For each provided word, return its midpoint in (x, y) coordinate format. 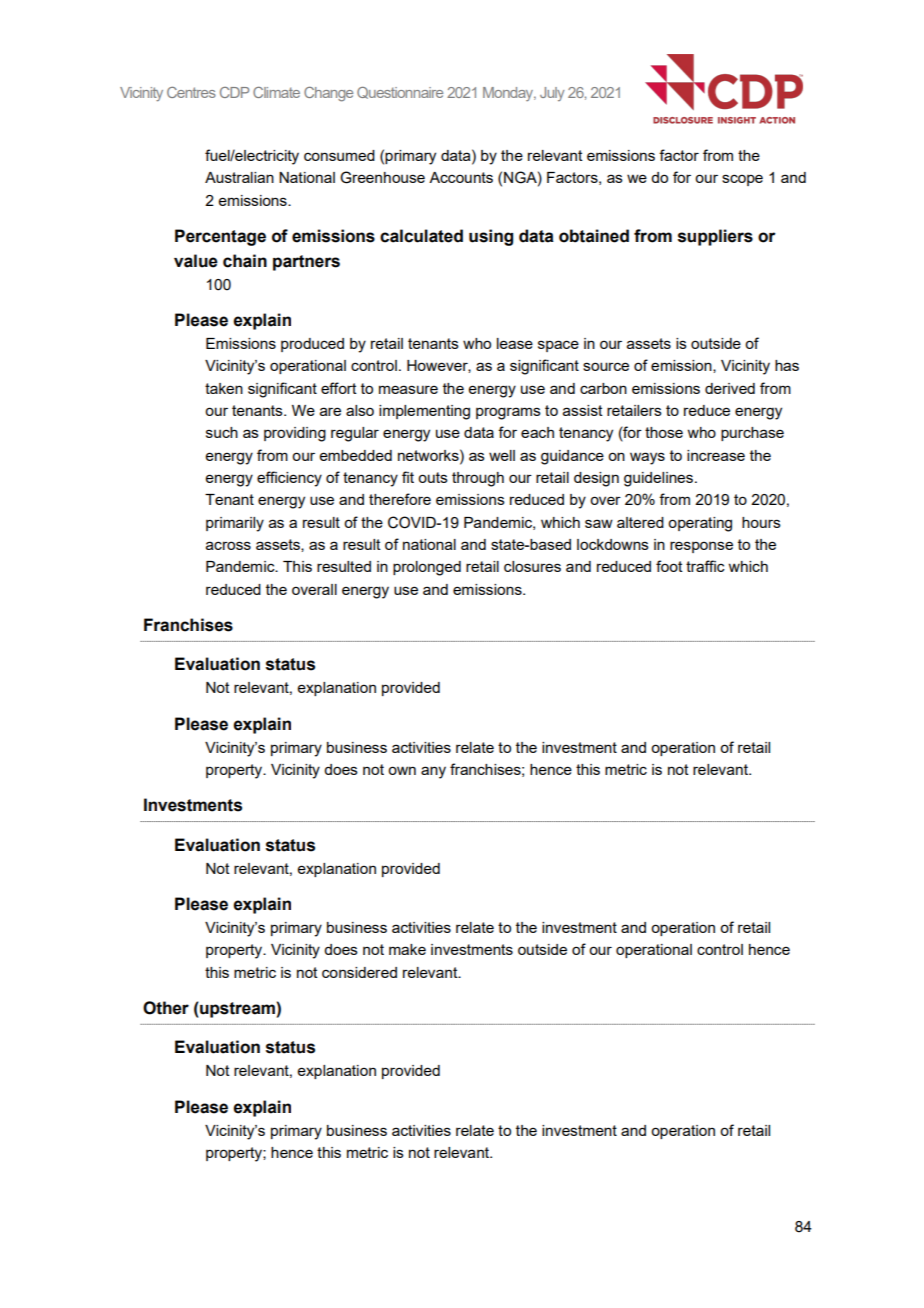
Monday (509, 94)
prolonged (427, 568)
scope (742, 180)
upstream (237, 1010)
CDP (234, 92)
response (701, 547)
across (228, 545)
